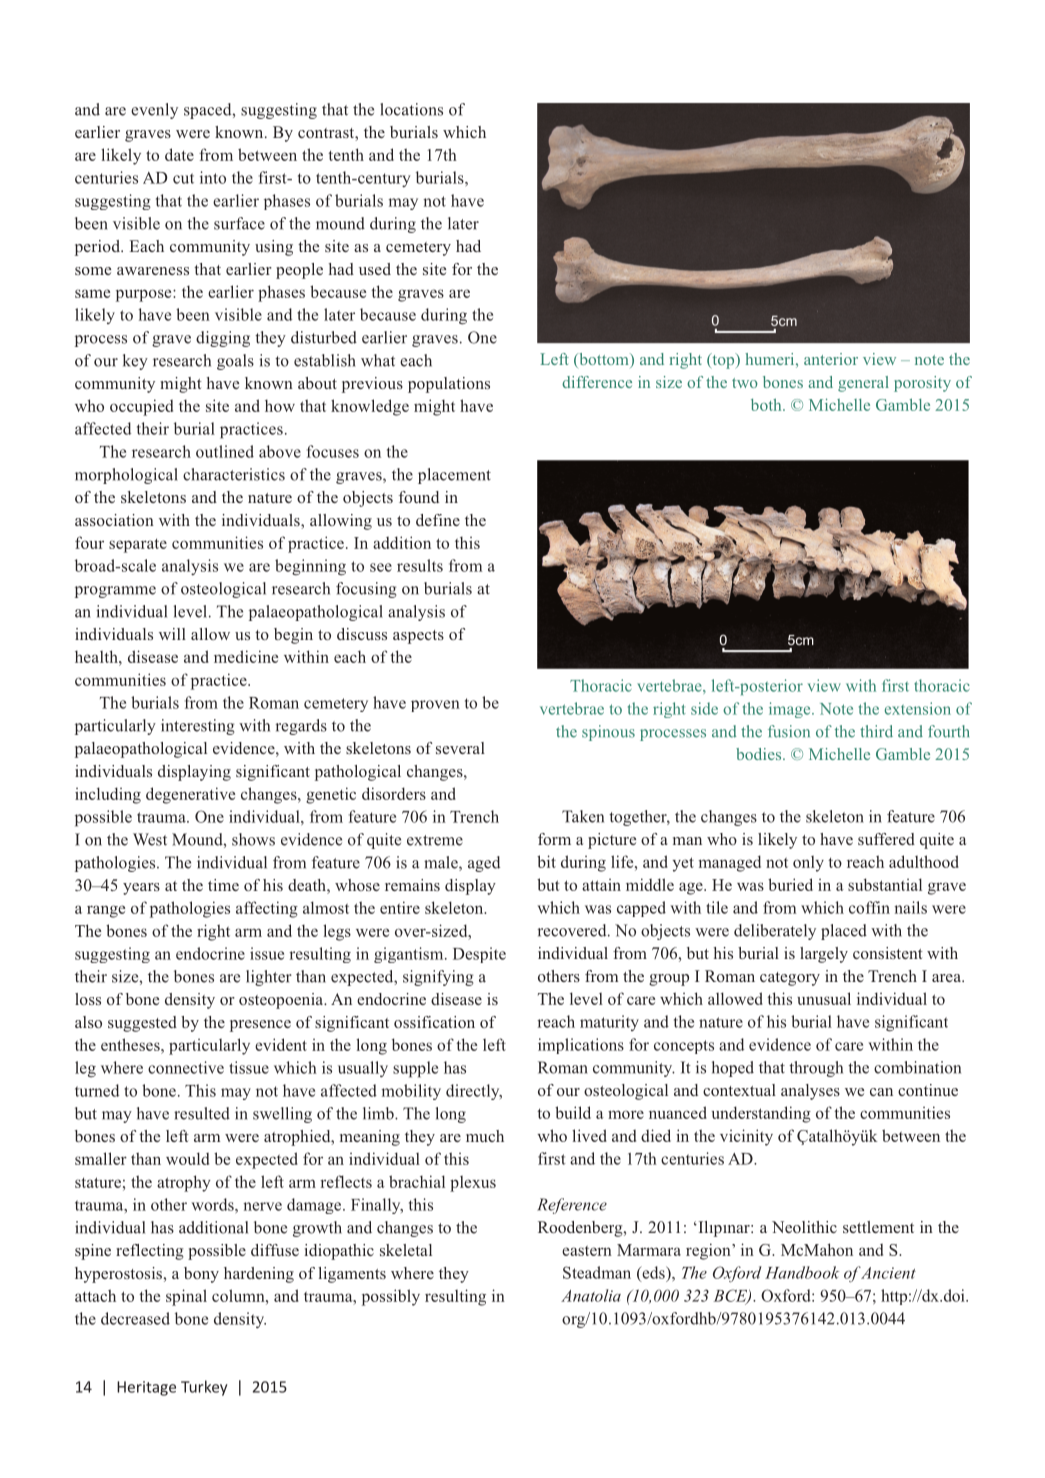 This document has height=1478, width=1045. Describe the element at coordinates (411, 109) in the document. I see `locations` at that location.
